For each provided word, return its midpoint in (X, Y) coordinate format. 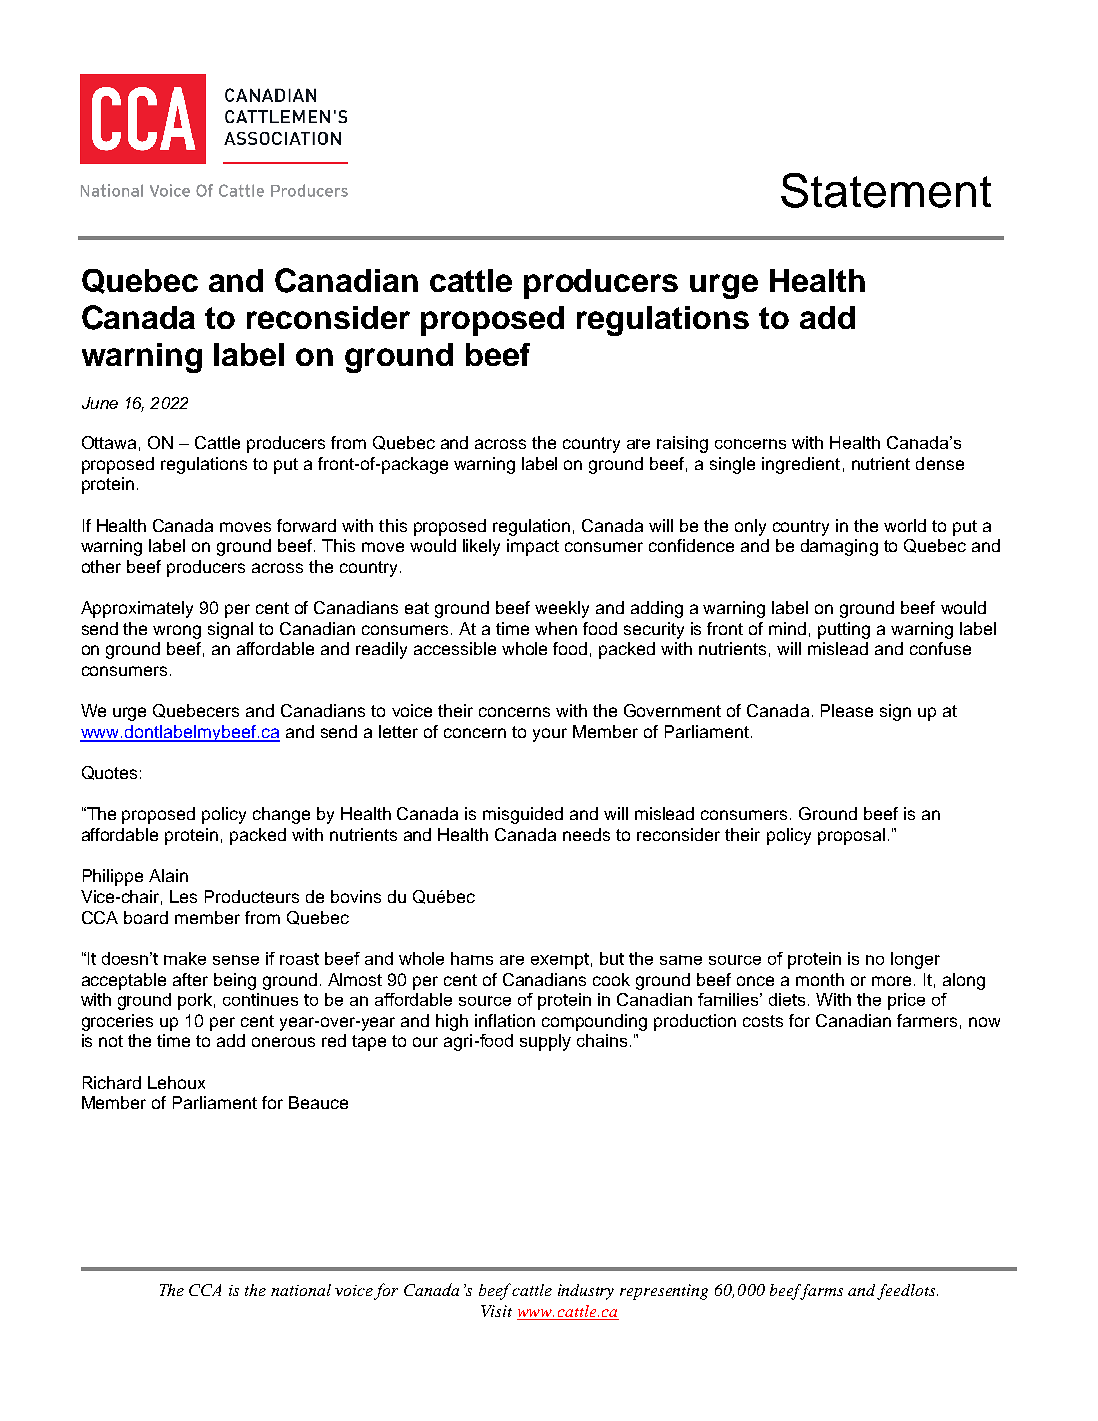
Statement (886, 190)
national (301, 1290)
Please (847, 710)
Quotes (109, 773)
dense (940, 463)
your (550, 735)
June (100, 403)
